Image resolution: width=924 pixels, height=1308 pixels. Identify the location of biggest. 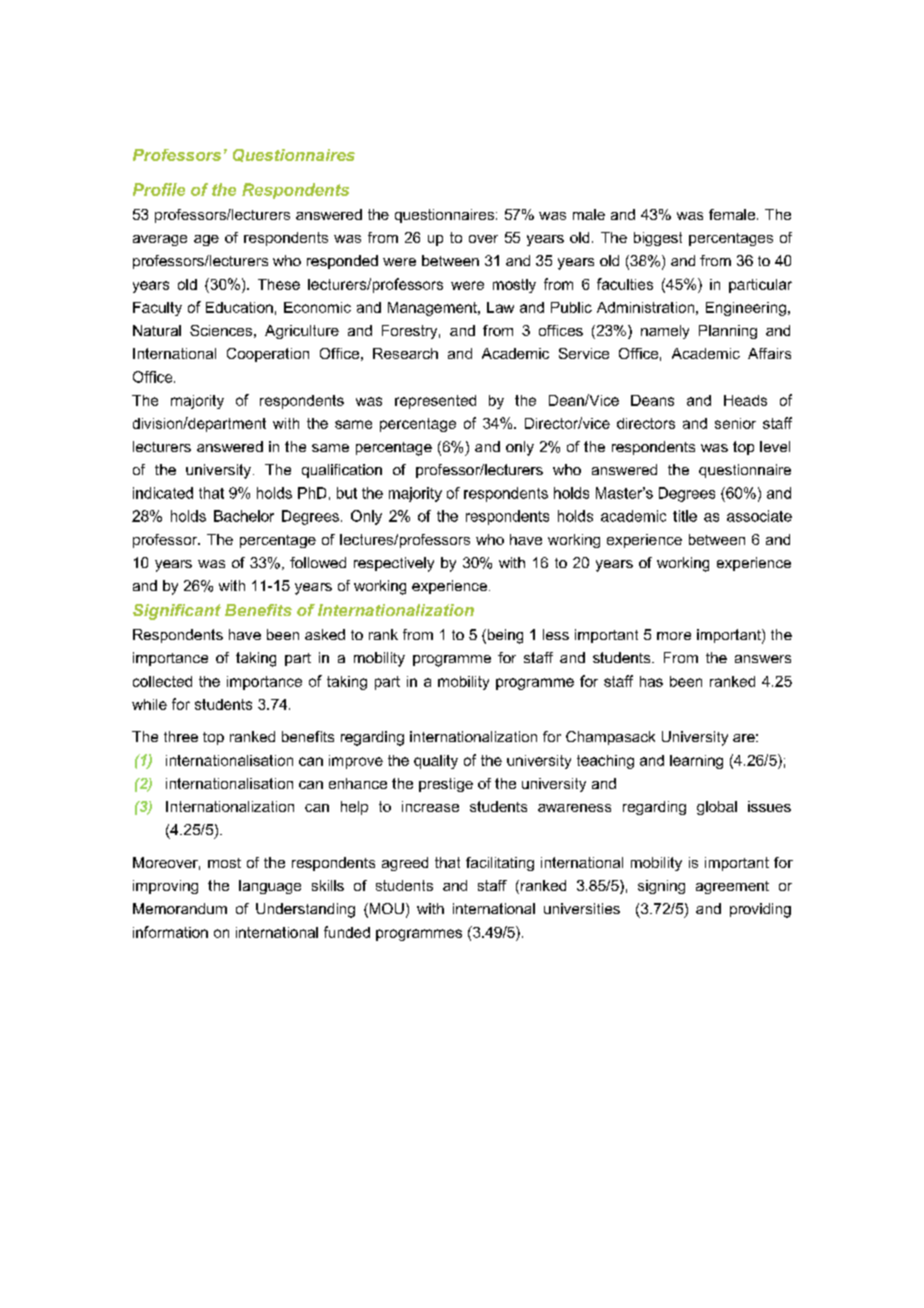
(658, 239).
